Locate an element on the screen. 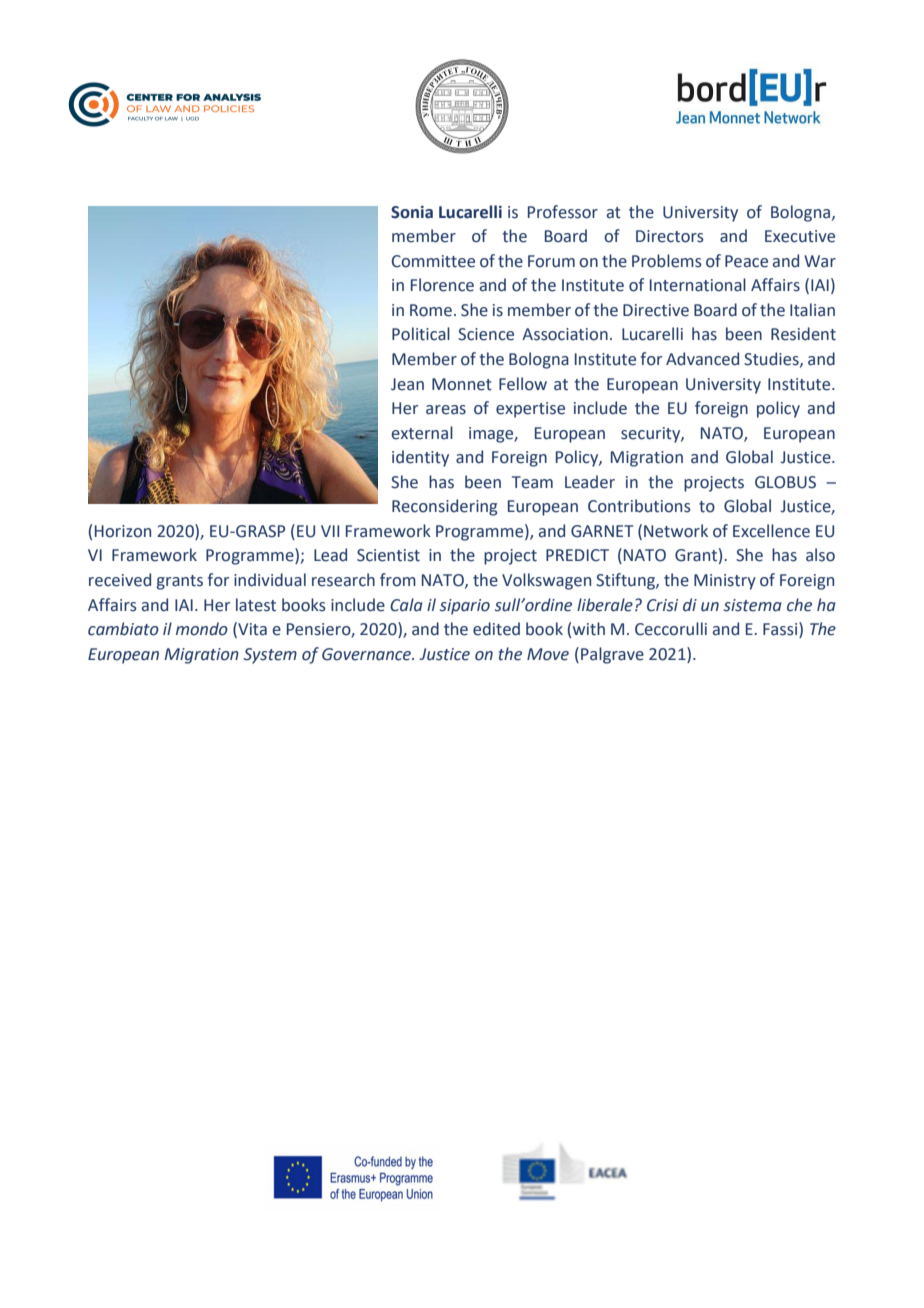 The height and width of the screenshot is (1308, 924). VII is located at coordinates (330, 531).
